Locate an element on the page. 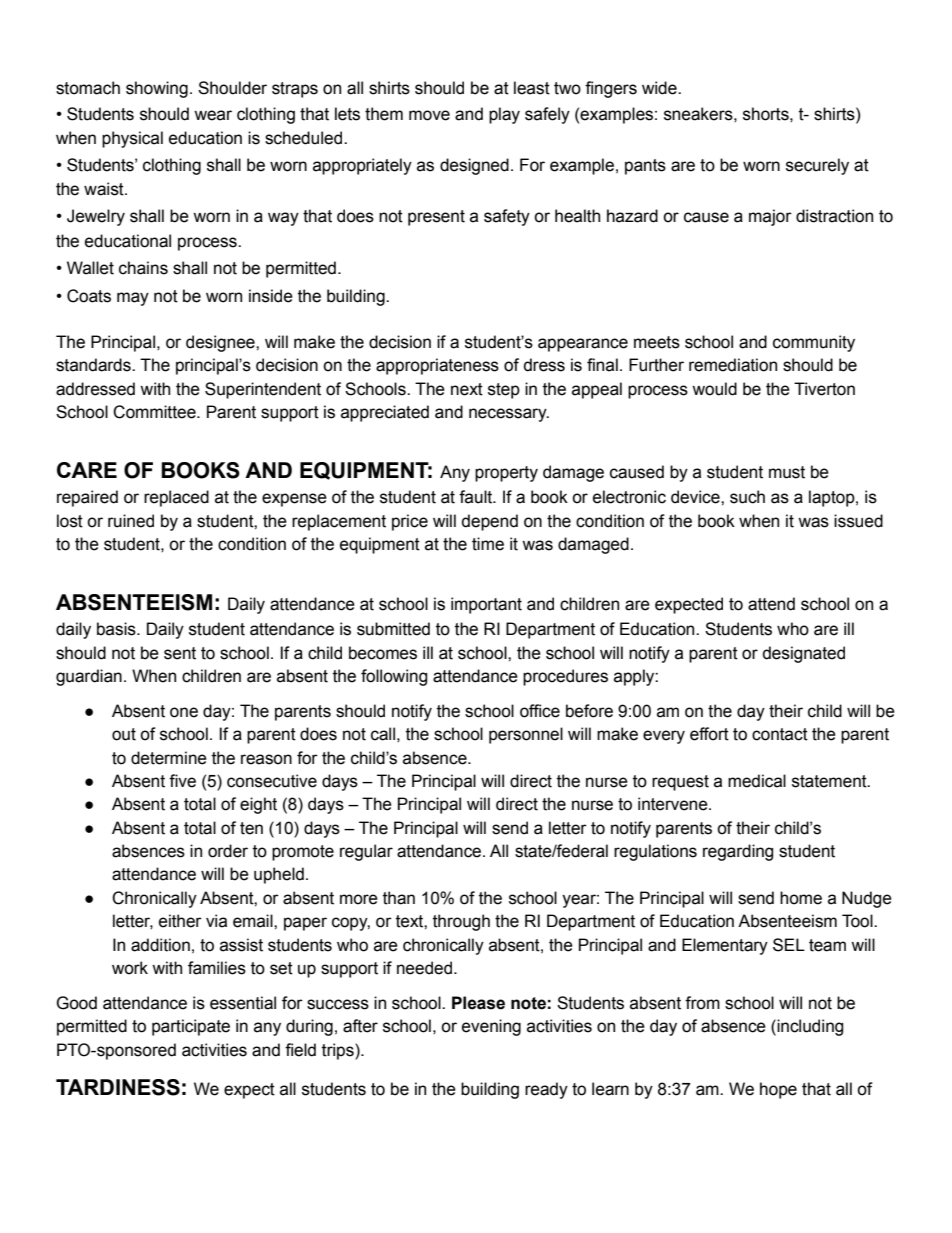  participate is located at coordinates (191, 1027).
